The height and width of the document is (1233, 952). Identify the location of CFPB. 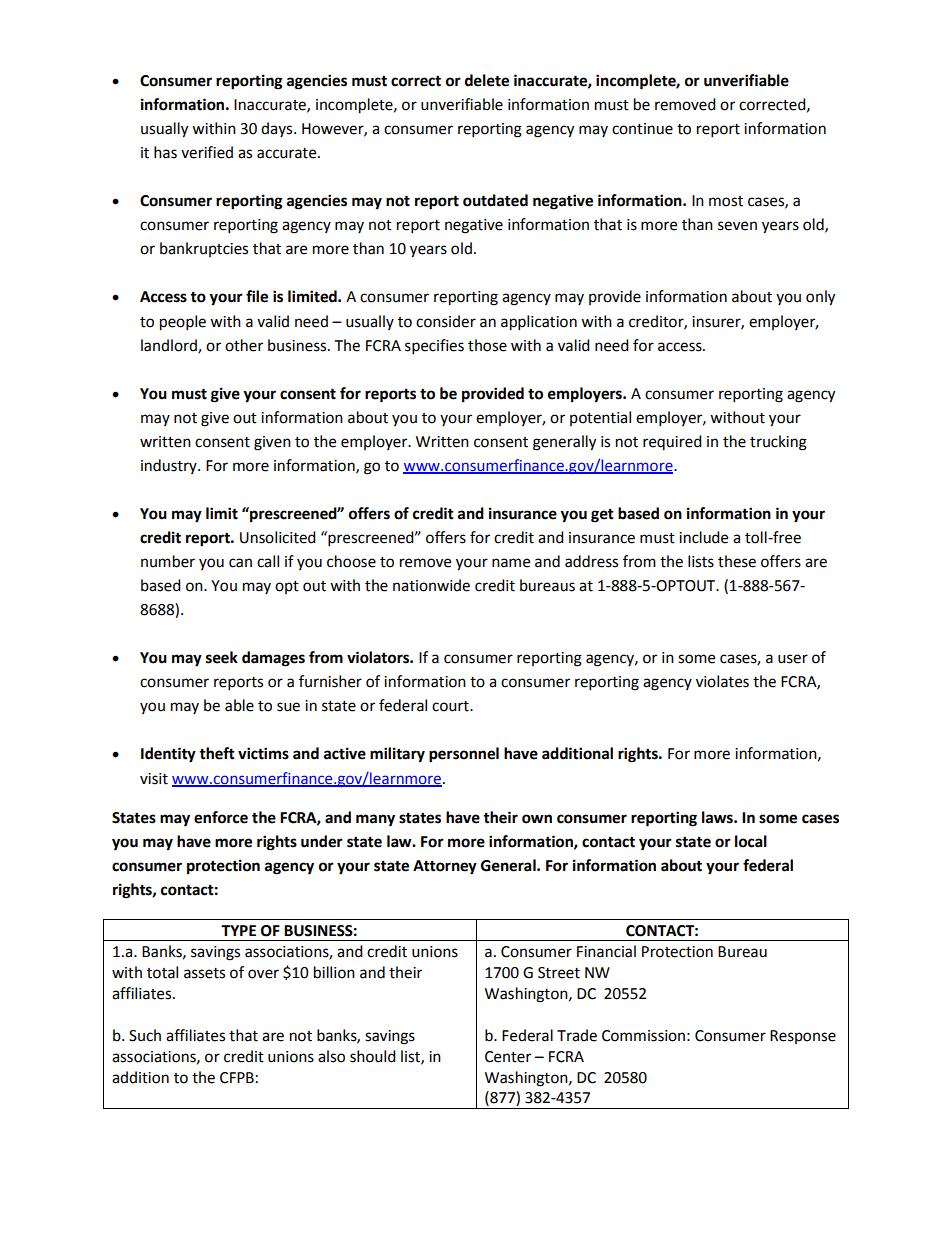
(237, 1078).
